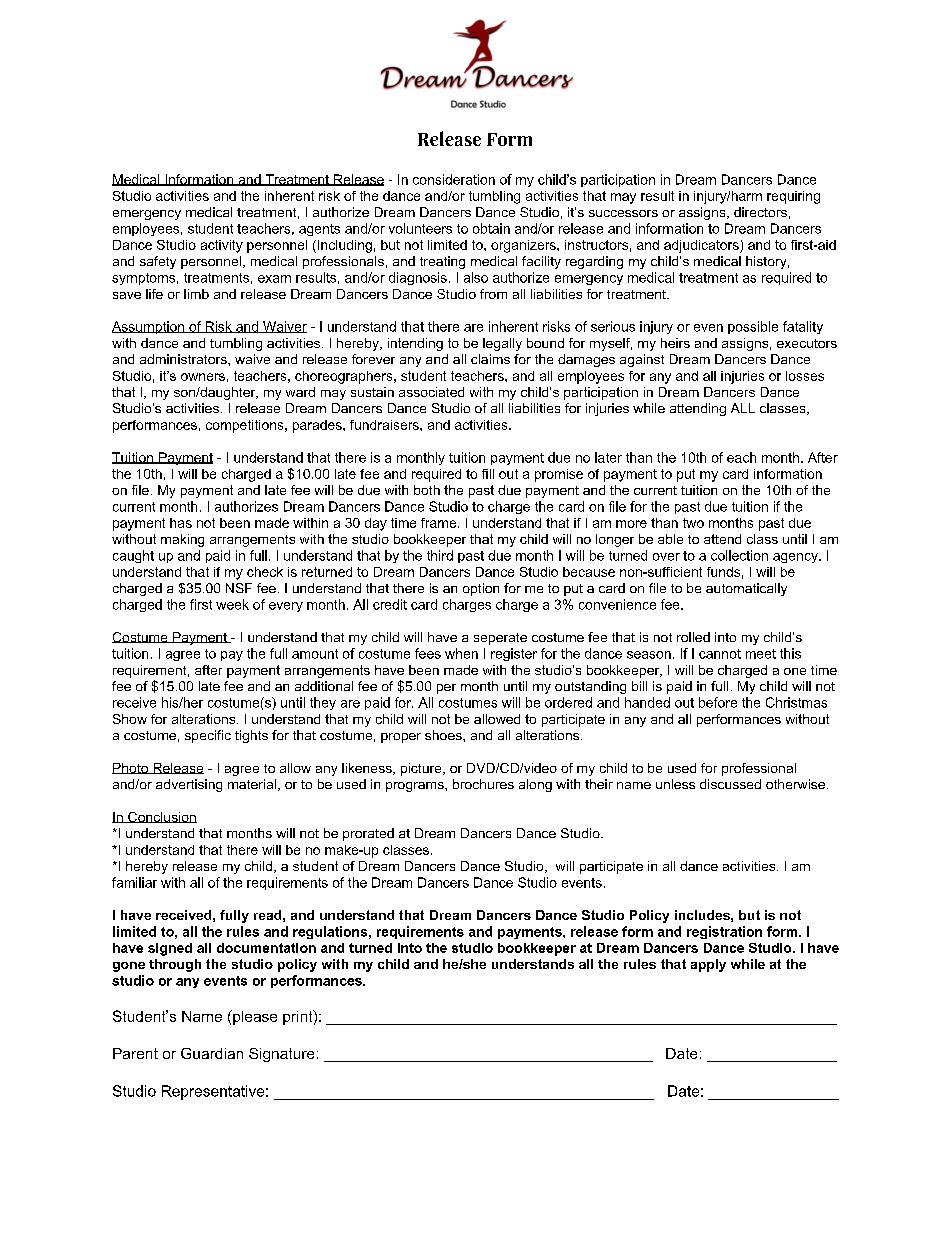 This screenshot has width=952, height=1233. What do you see at coordinates (454, 179) in the screenshot?
I see `consideration` at bounding box center [454, 179].
